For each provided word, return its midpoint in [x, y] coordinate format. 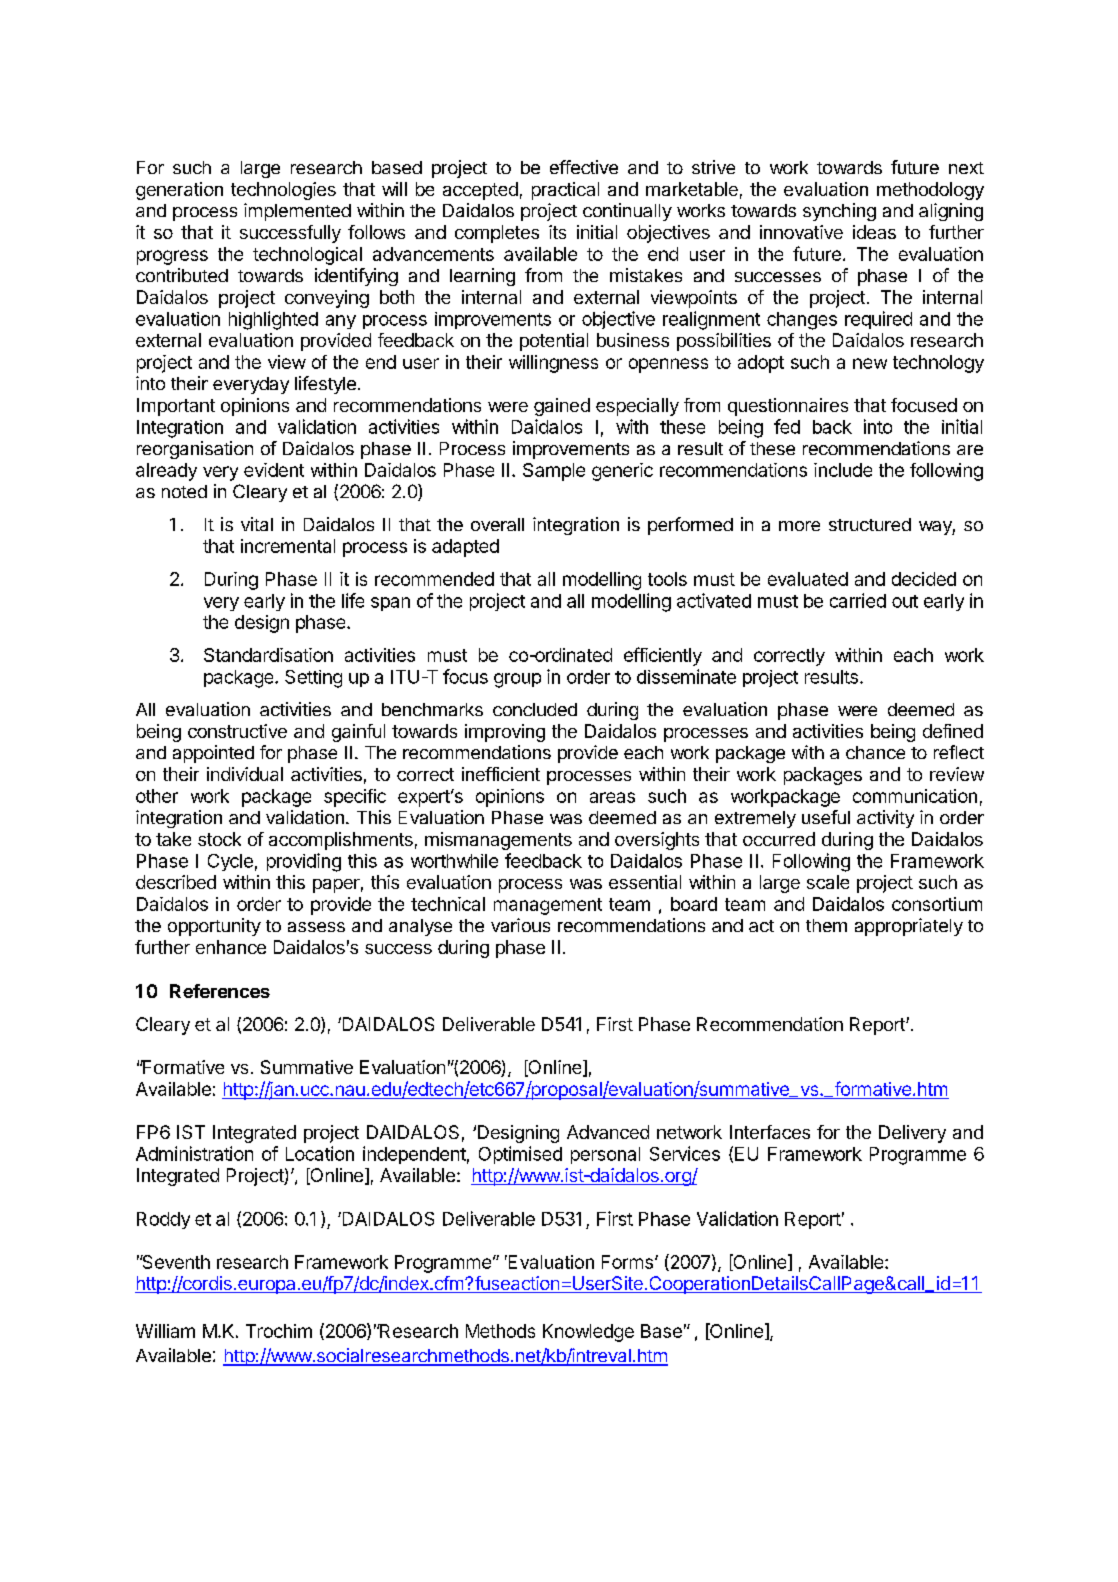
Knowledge [588, 1333]
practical [565, 191]
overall [497, 524]
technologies [283, 191]
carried [858, 600]
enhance [231, 947]
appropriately [909, 927]
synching [839, 212]
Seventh [175, 1262]
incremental [288, 546]
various [520, 925]
